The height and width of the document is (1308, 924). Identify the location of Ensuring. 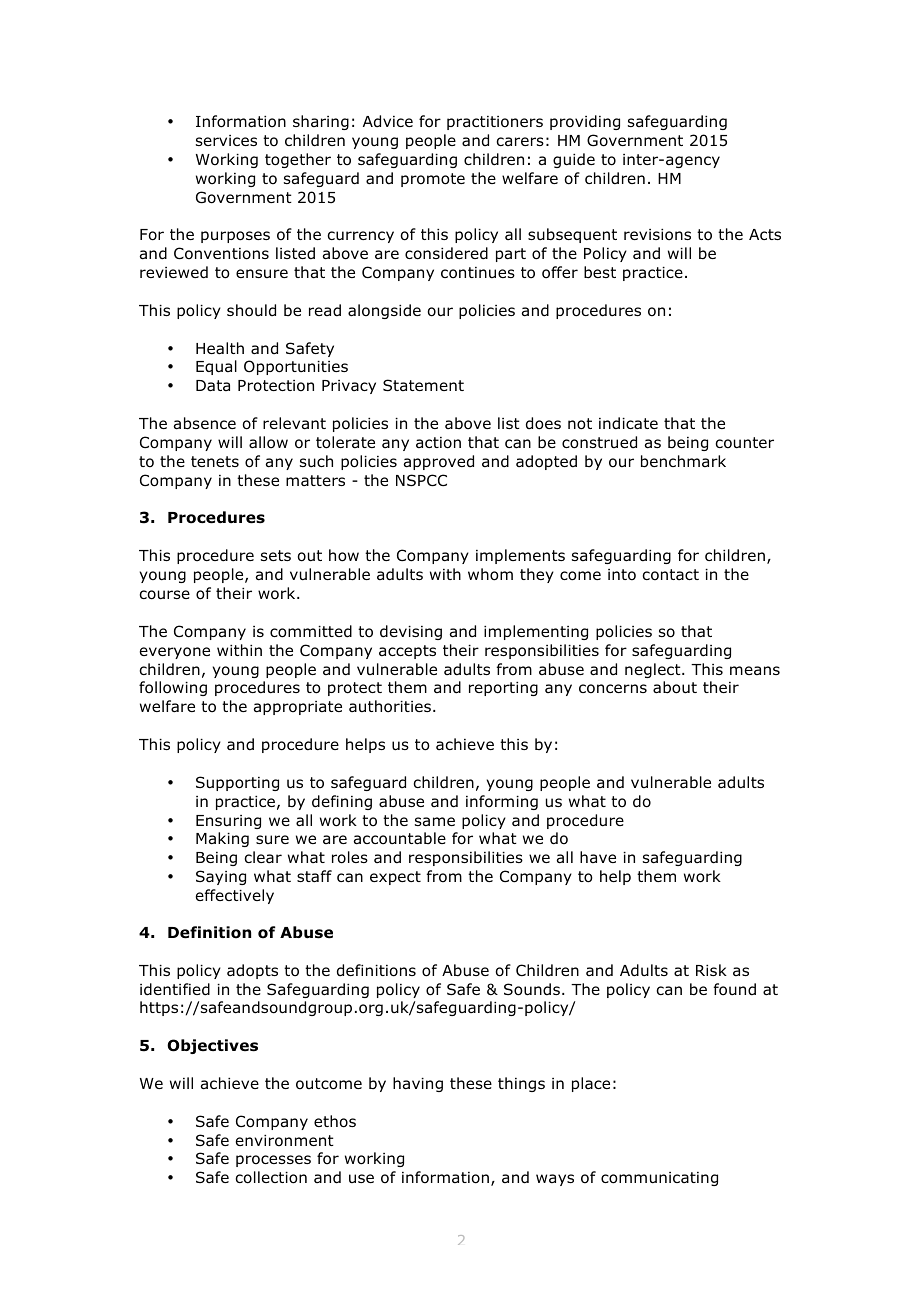
(228, 822).
